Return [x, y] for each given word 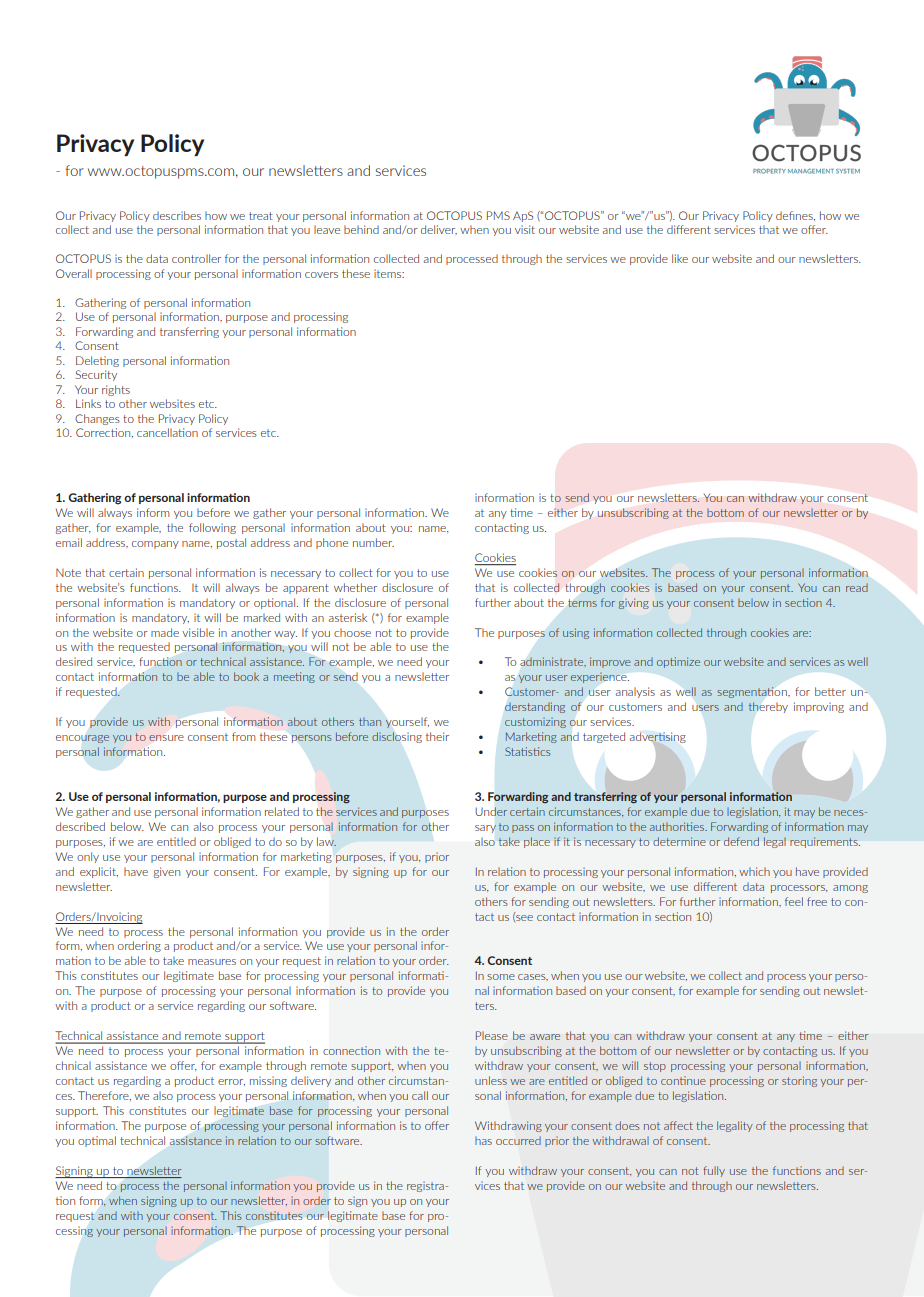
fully [714, 1171]
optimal [97, 1141]
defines [795, 216]
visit [525, 229]
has [483, 1140]
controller [196, 258]
